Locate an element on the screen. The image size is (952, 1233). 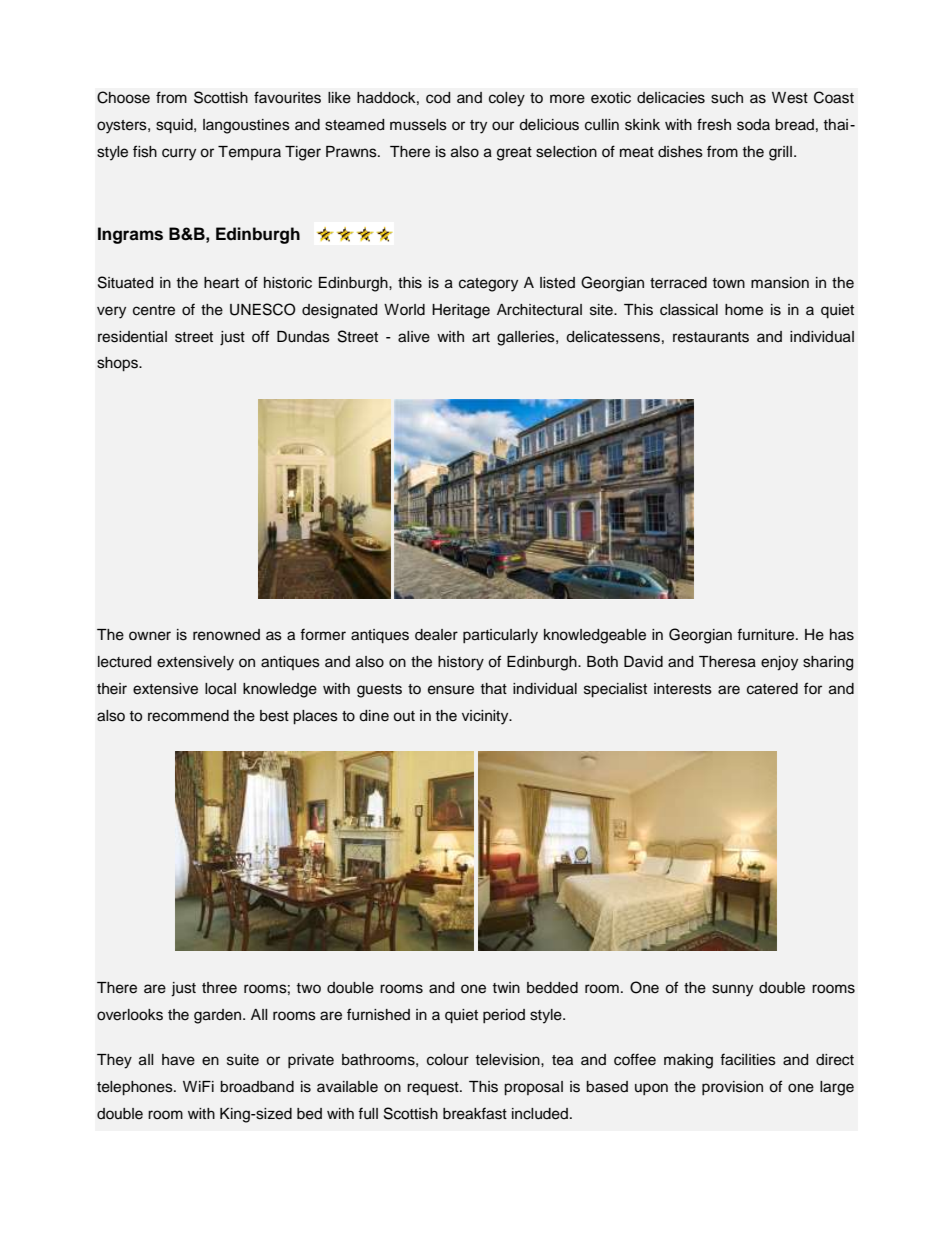
alive is located at coordinates (414, 337).
